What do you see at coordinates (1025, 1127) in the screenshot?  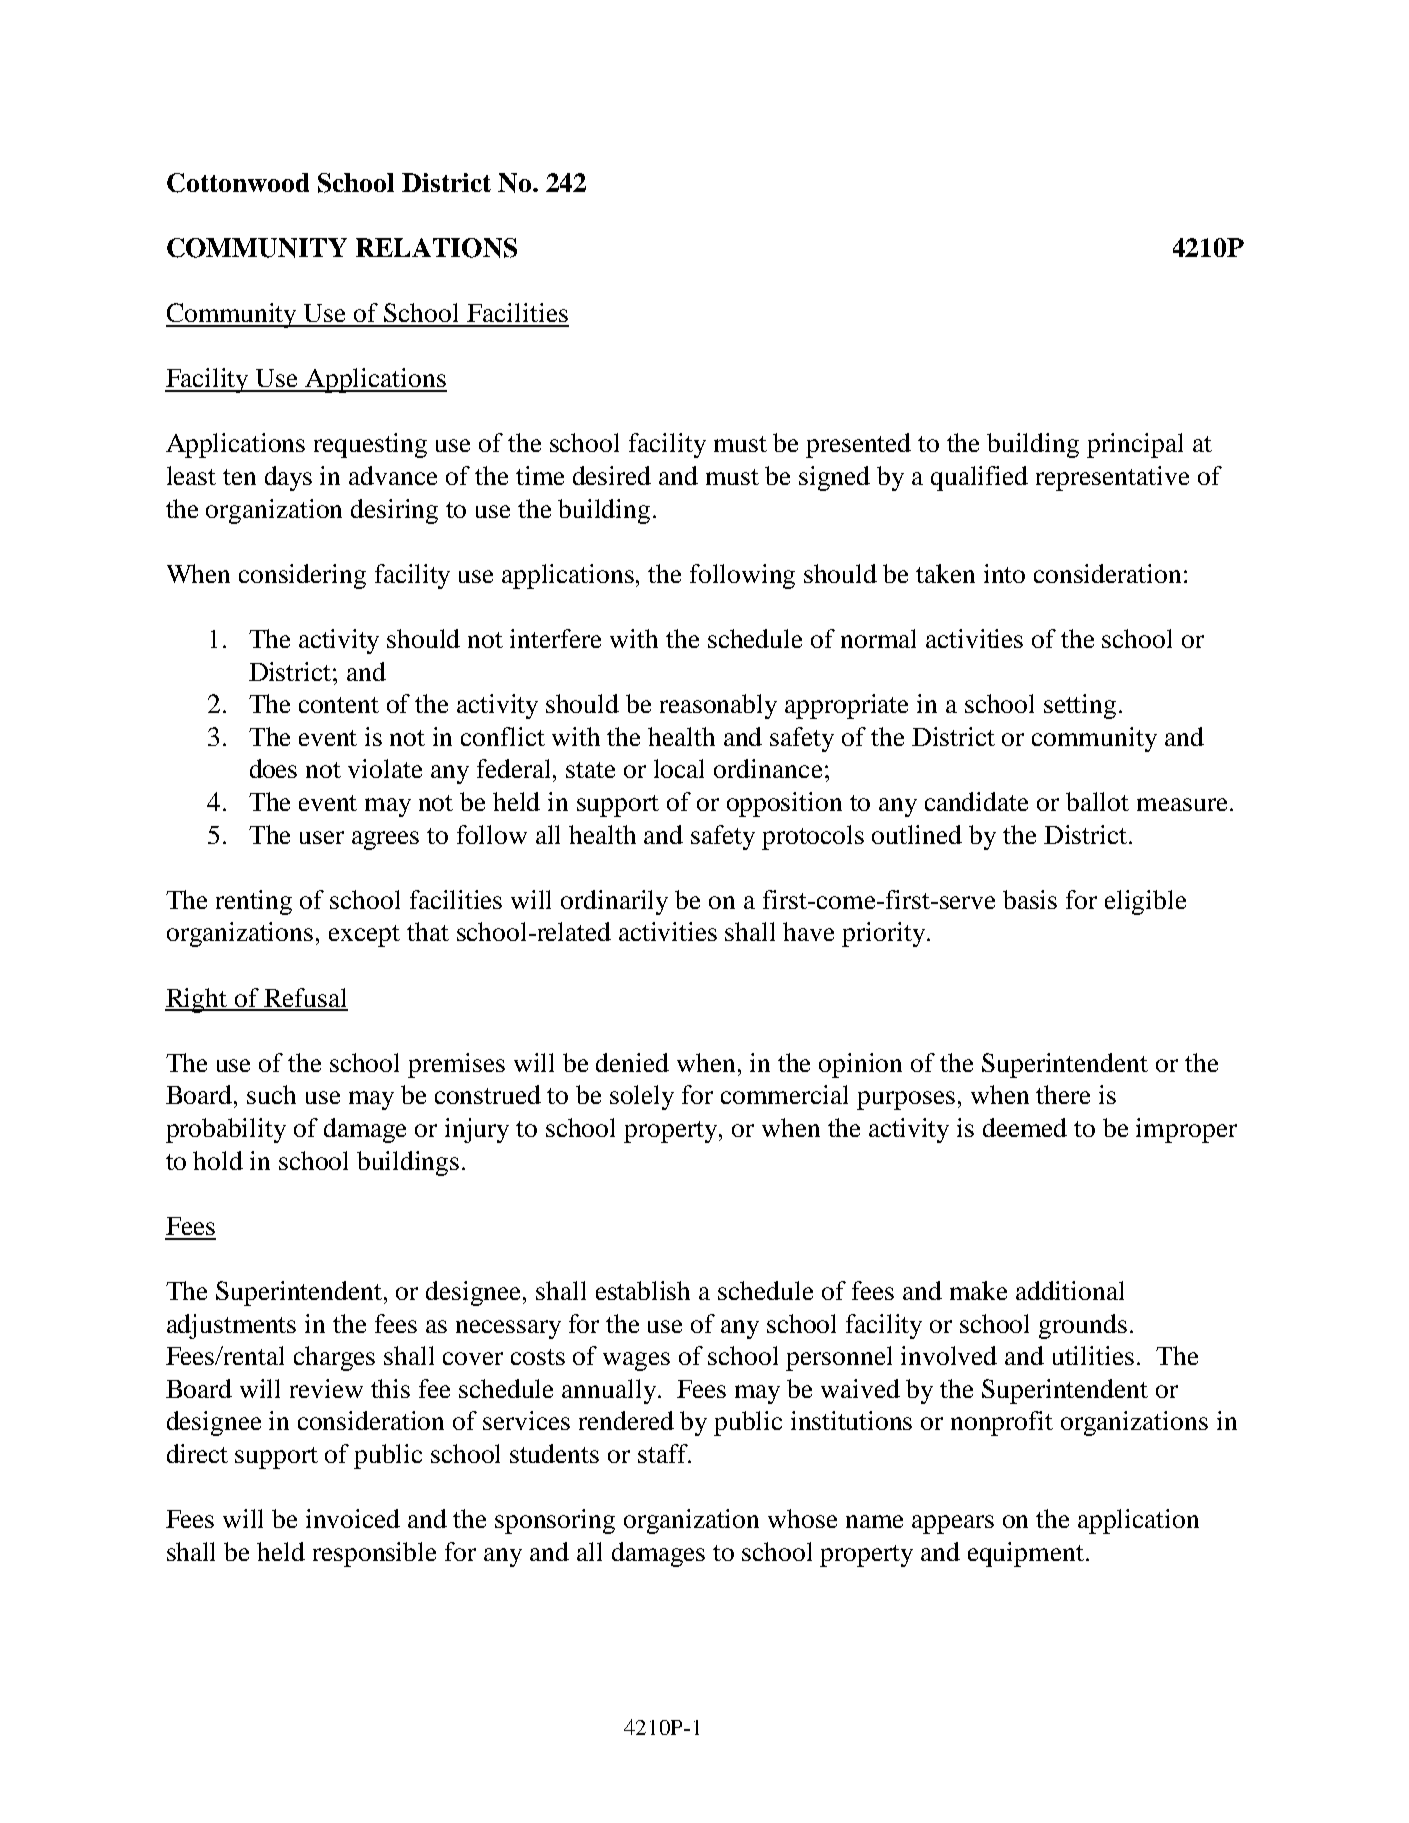 I see `deemed` at bounding box center [1025, 1127].
